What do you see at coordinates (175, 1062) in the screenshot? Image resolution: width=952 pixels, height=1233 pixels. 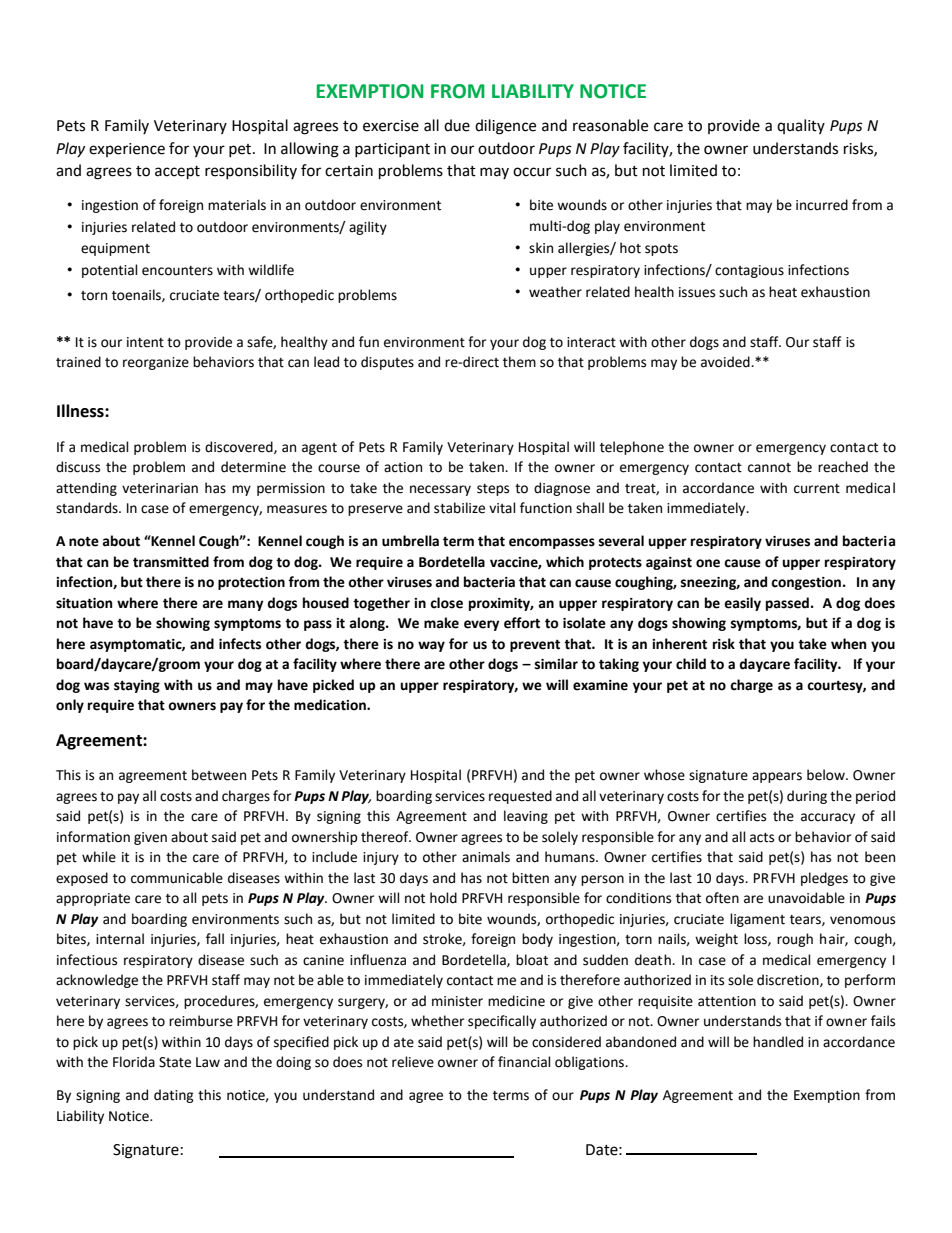 I see `State` at bounding box center [175, 1062].
